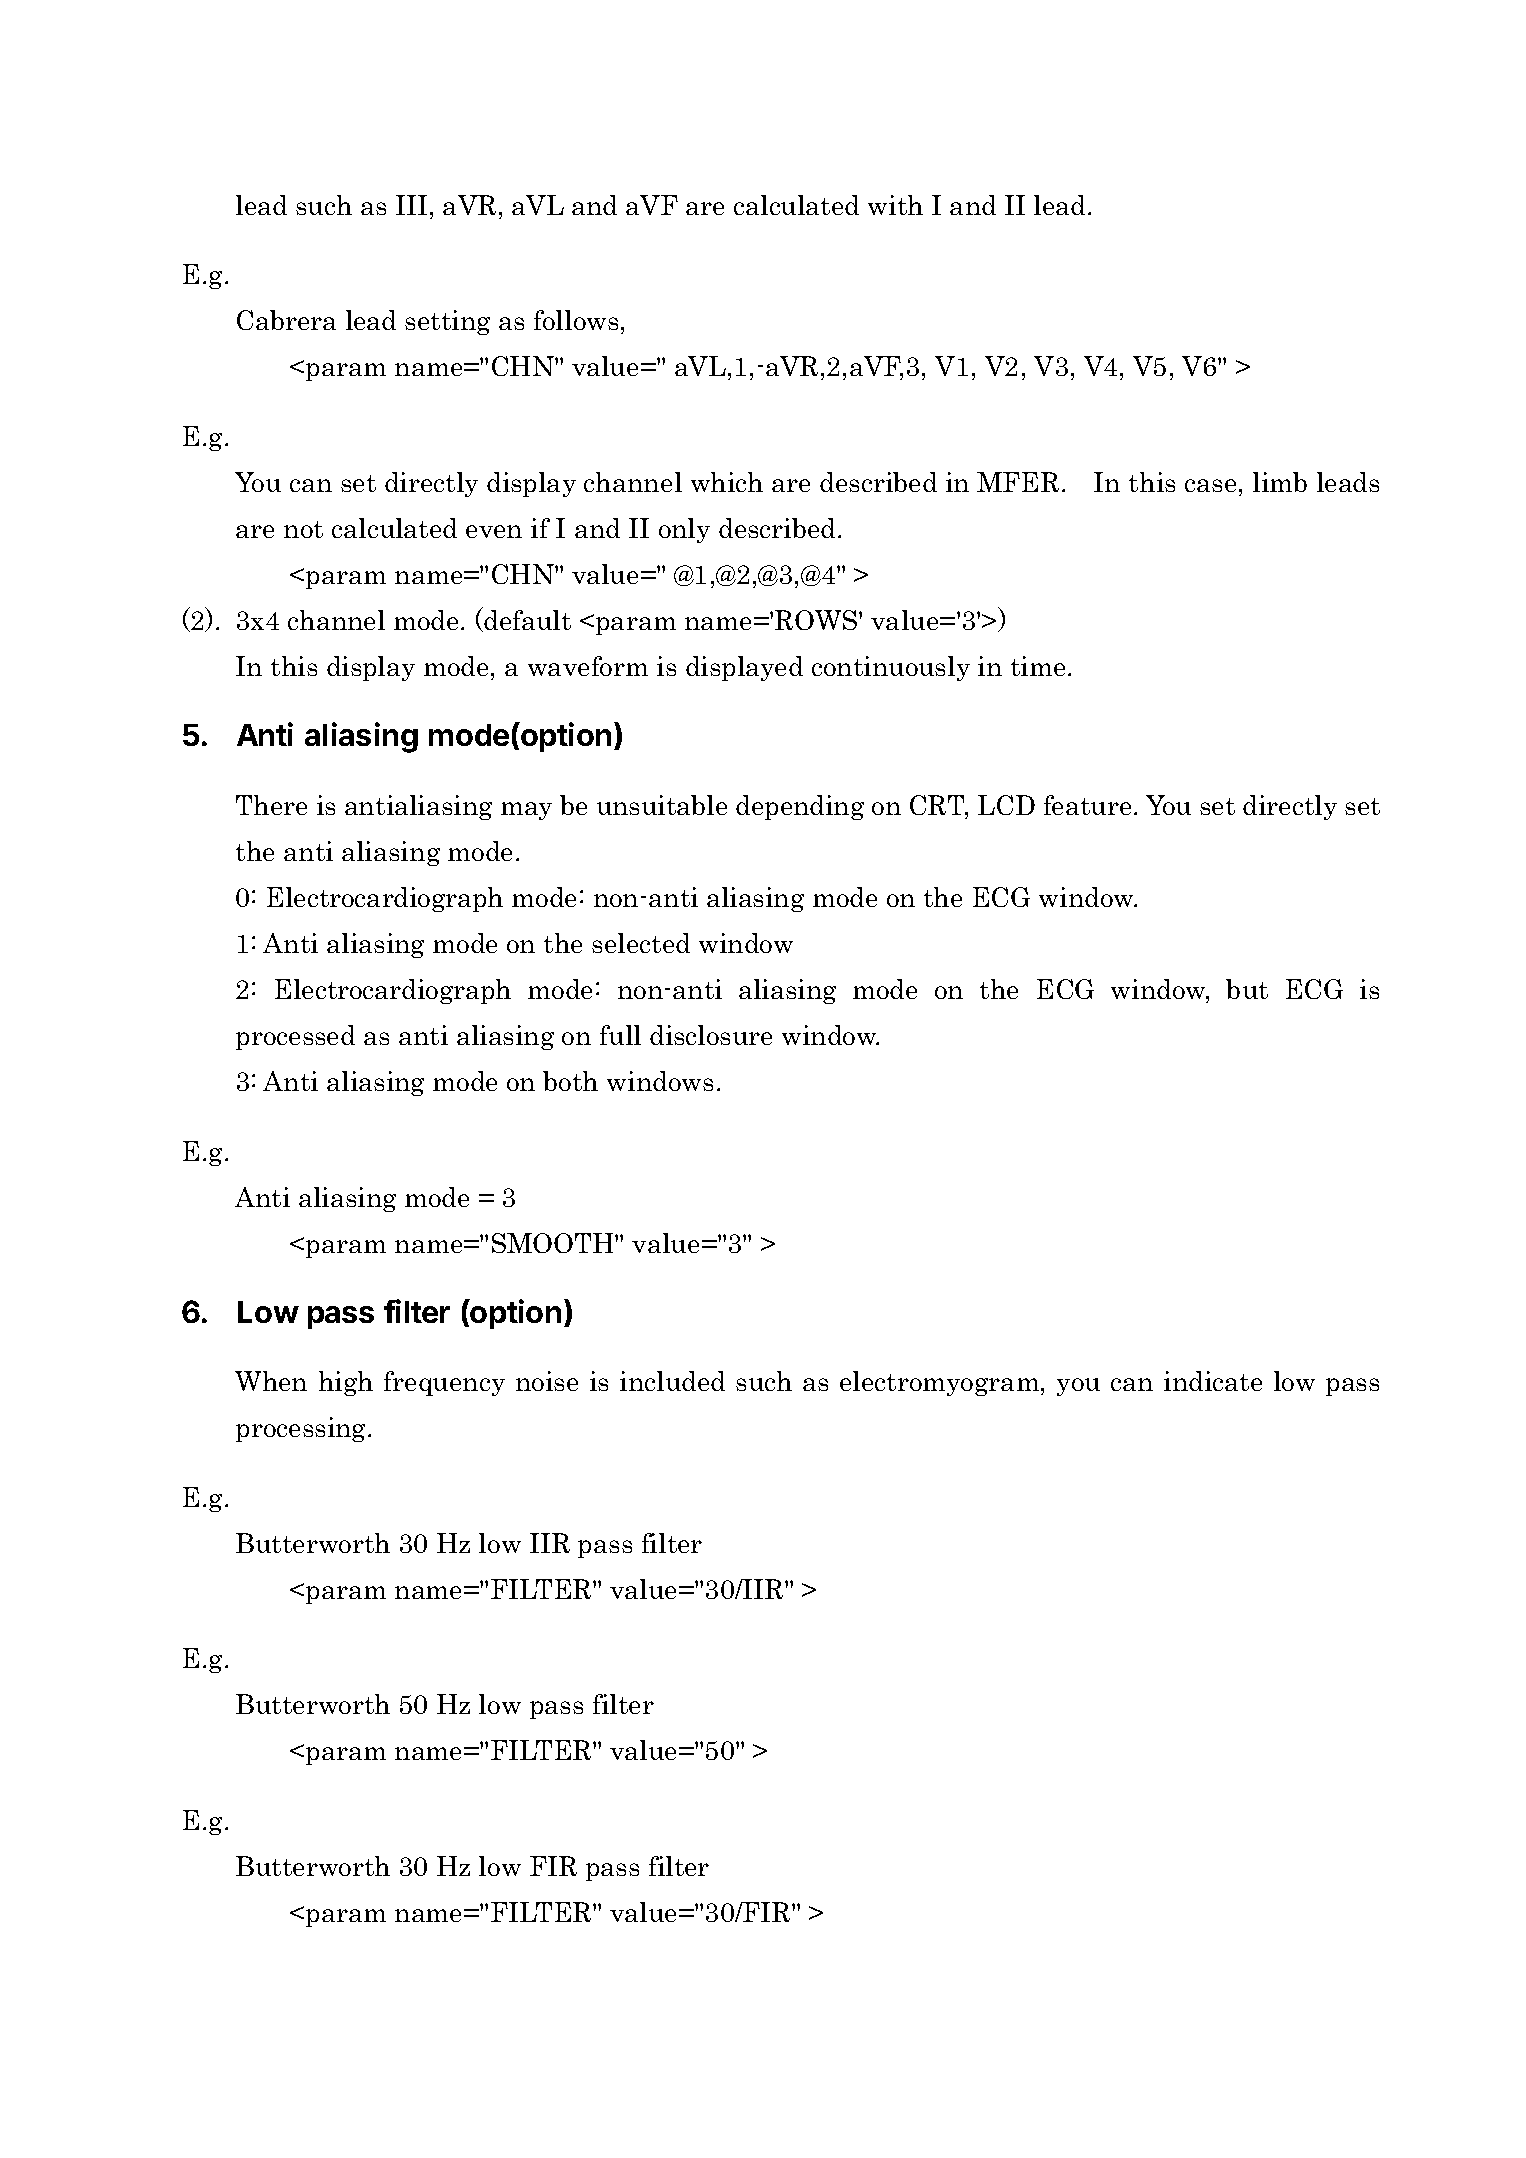 The width and height of the document is (1526, 2158). Describe the element at coordinates (570, 1081) in the document. I see `both` at that location.
